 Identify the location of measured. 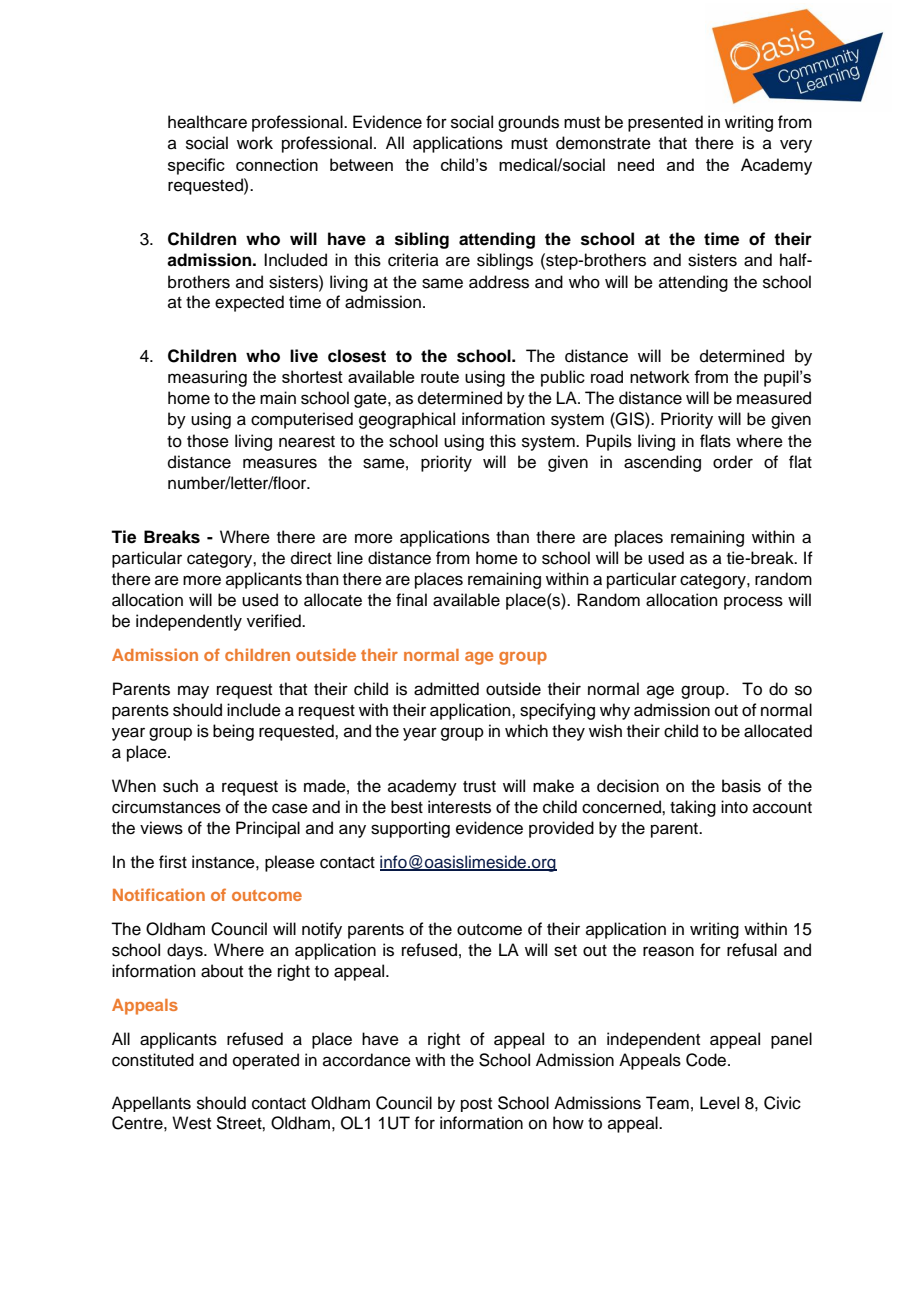
(774, 398).
